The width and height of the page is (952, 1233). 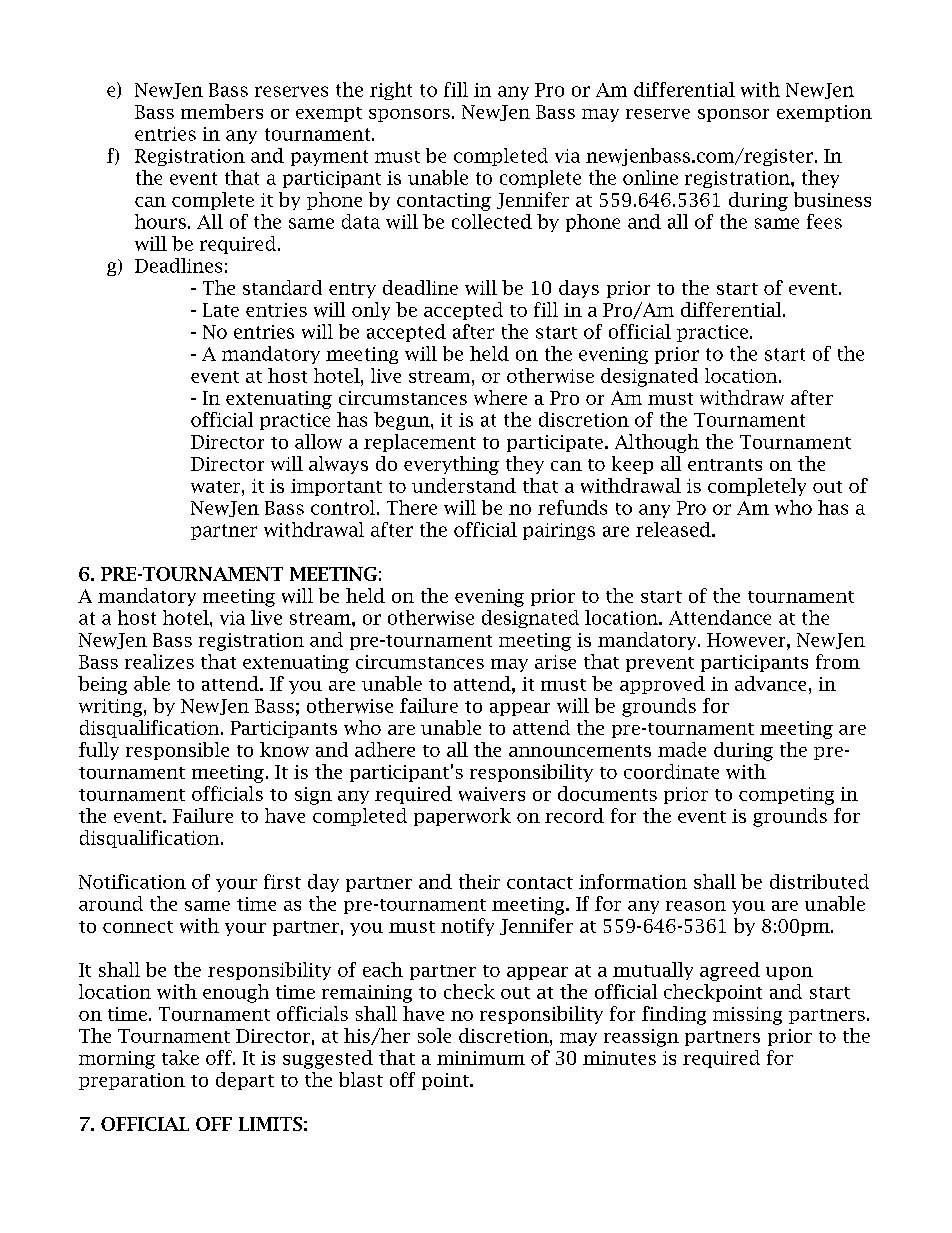 I want to click on right, so click(x=391, y=91).
